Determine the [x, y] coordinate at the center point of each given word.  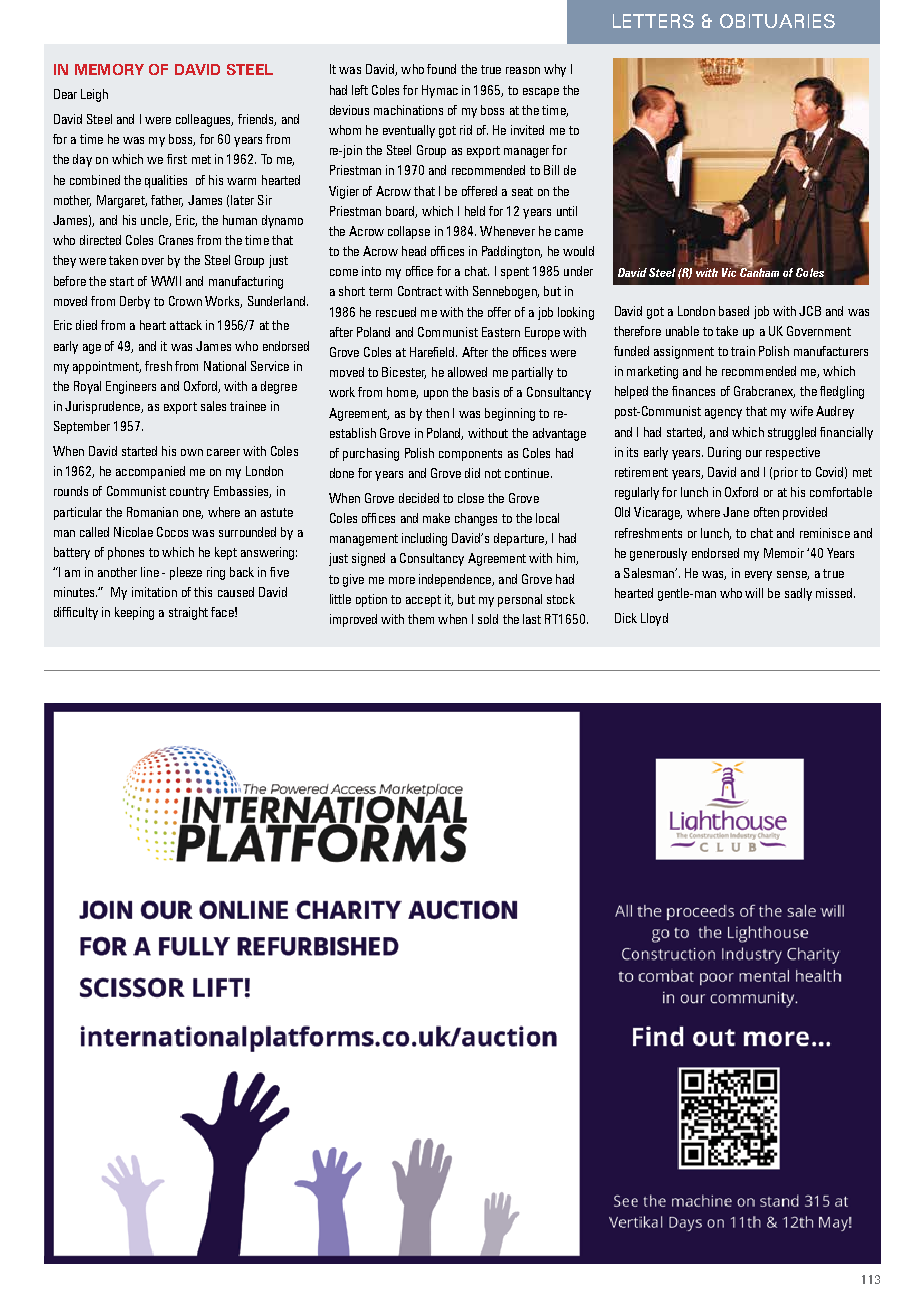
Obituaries [777, 21]
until [567, 211]
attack [186, 325]
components [470, 455]
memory [109, 69]
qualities [166, 181]
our [754, 453]
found [441, 69]
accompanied [150, 472]
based [734, 311]
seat [522, 191]
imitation [154, 592]
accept [423, 601]
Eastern [501, 332]
